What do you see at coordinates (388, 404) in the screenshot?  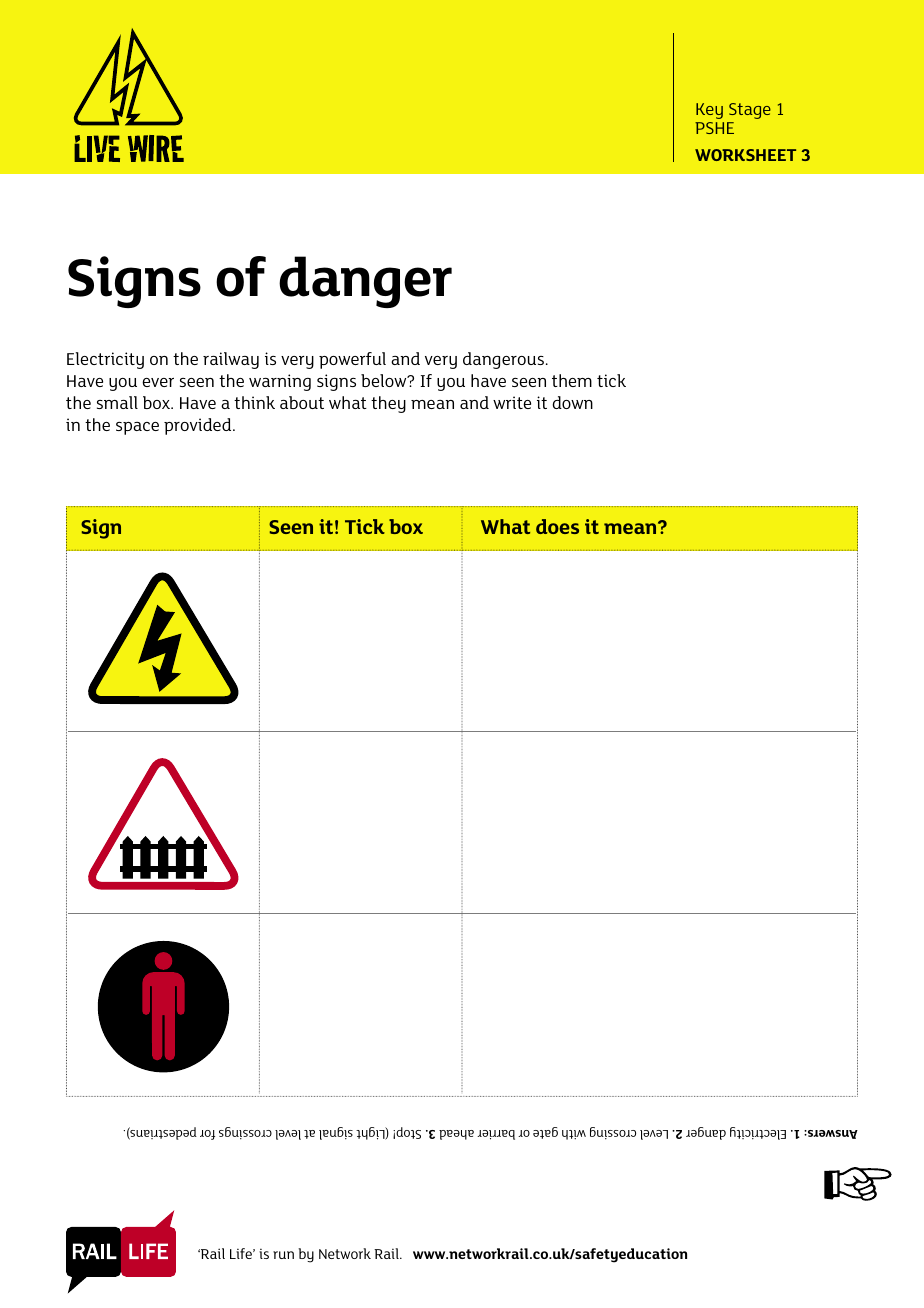 I see `they` at bounding box center [388, 404].
